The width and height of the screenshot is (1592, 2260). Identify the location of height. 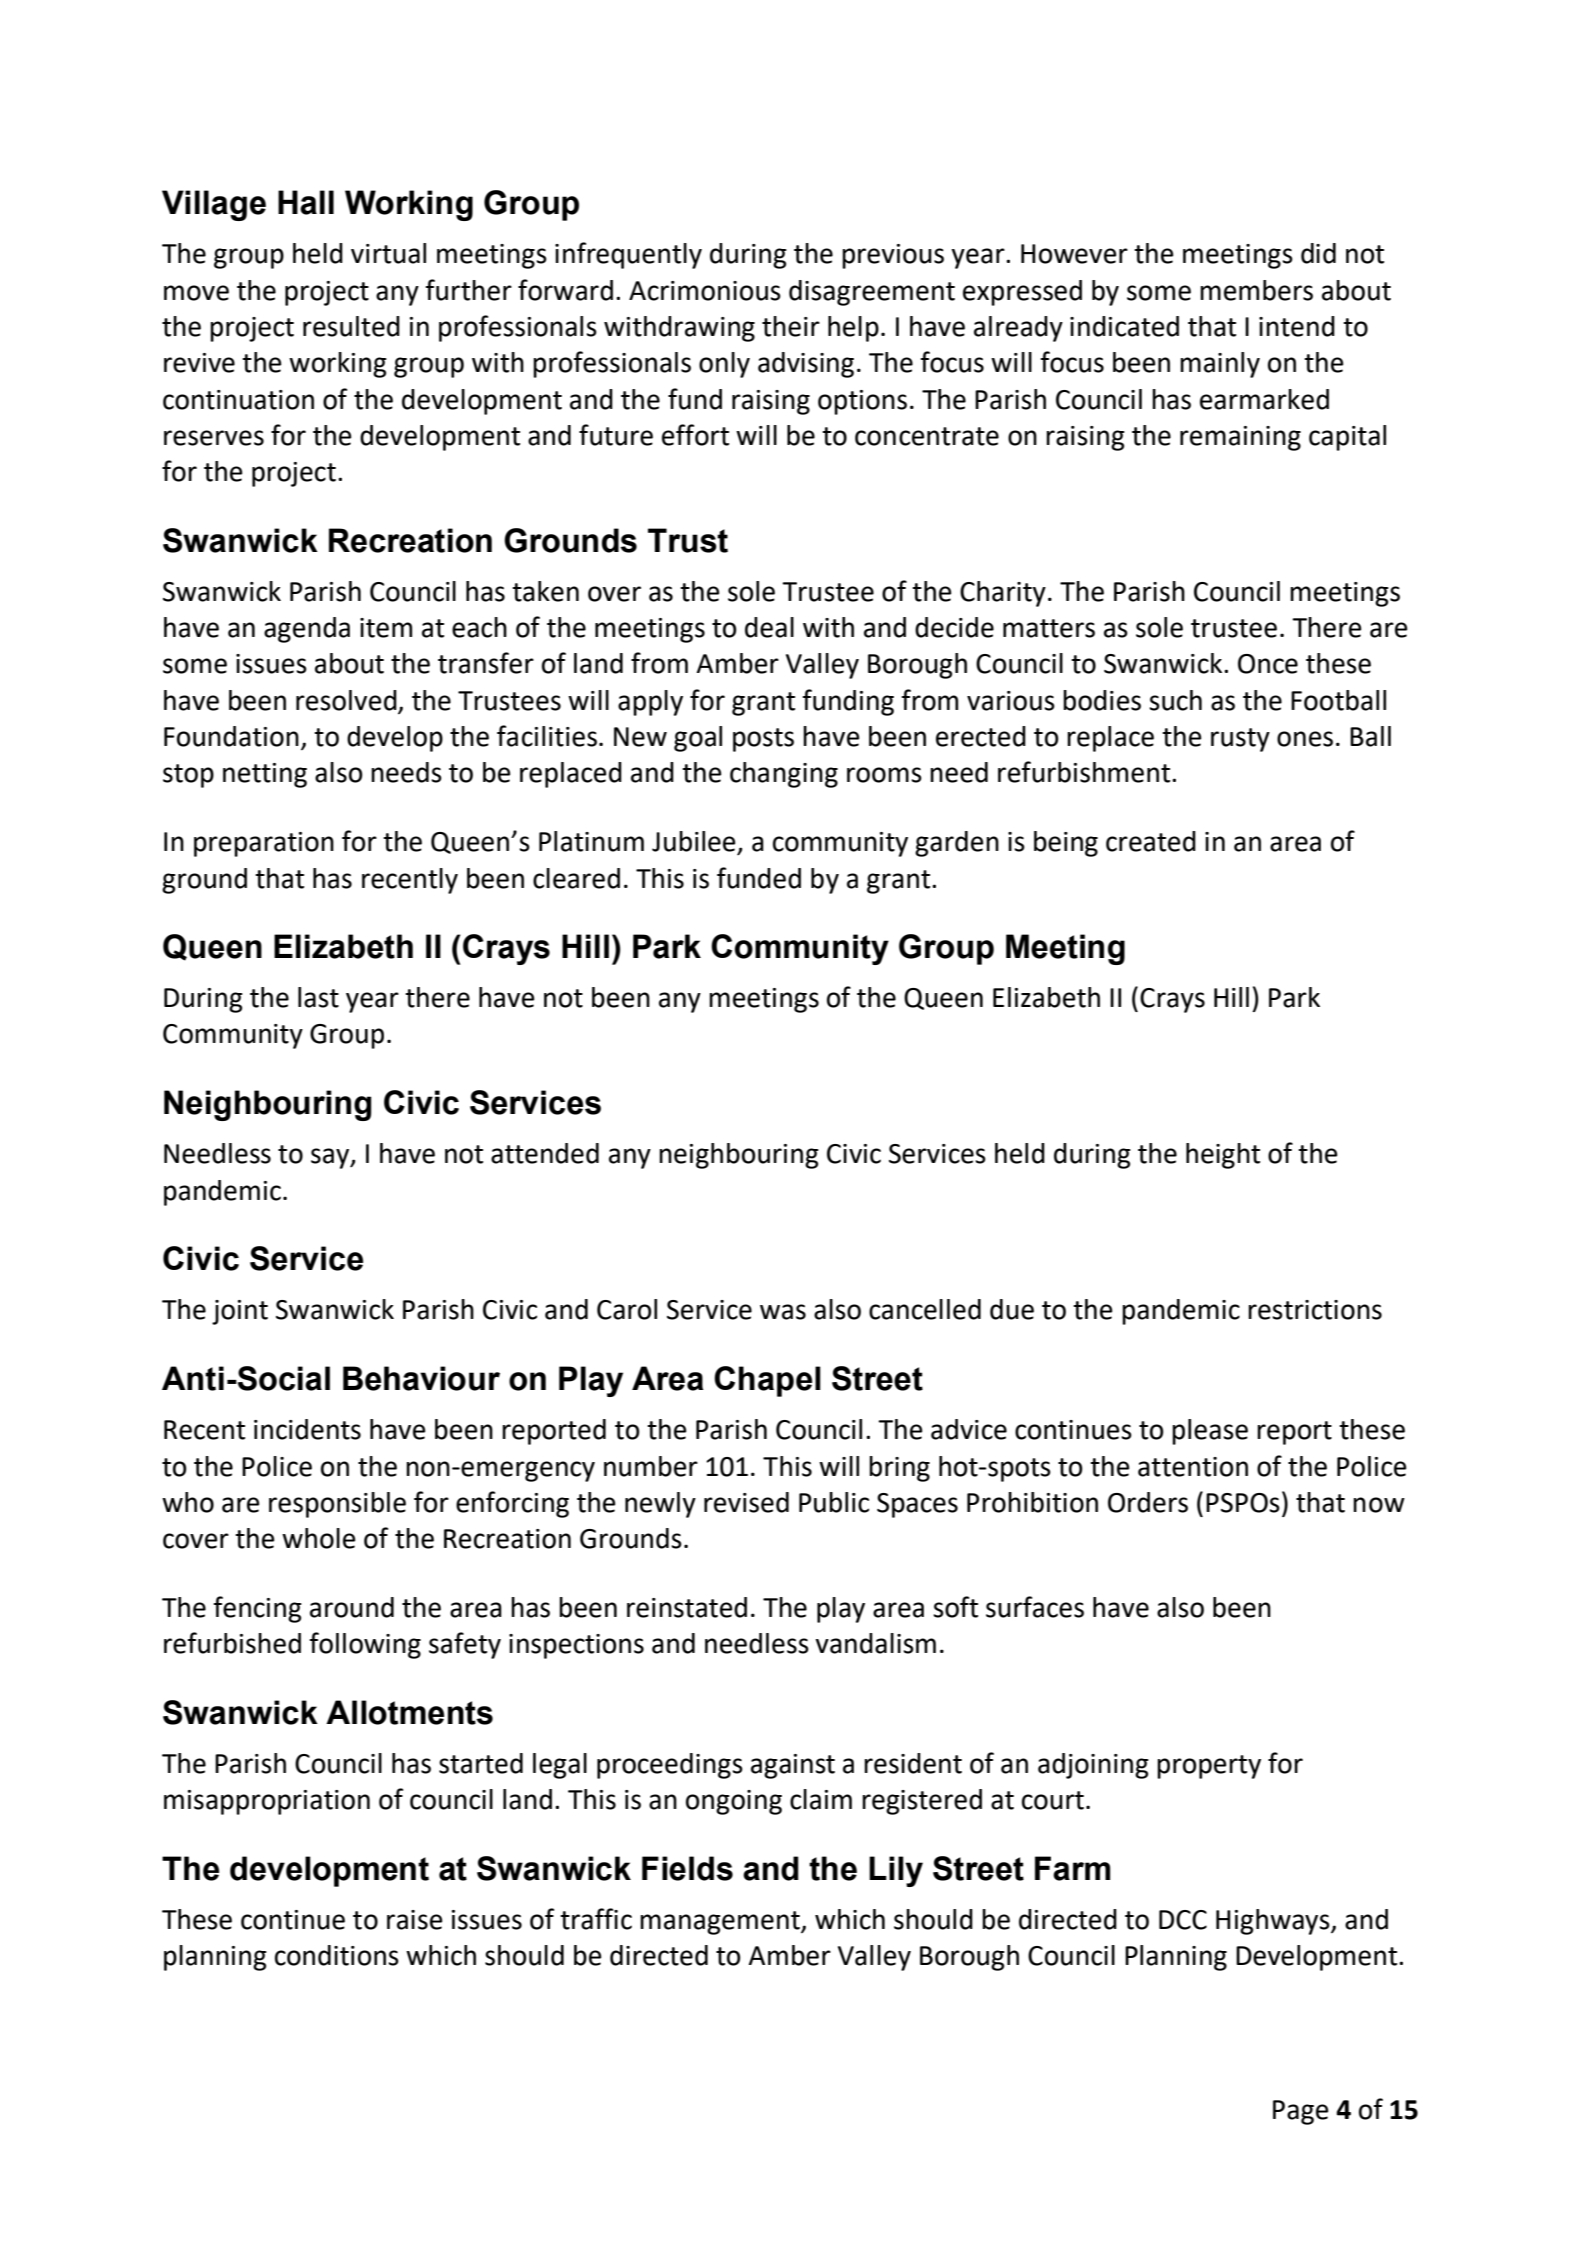
(1223, 1156).
